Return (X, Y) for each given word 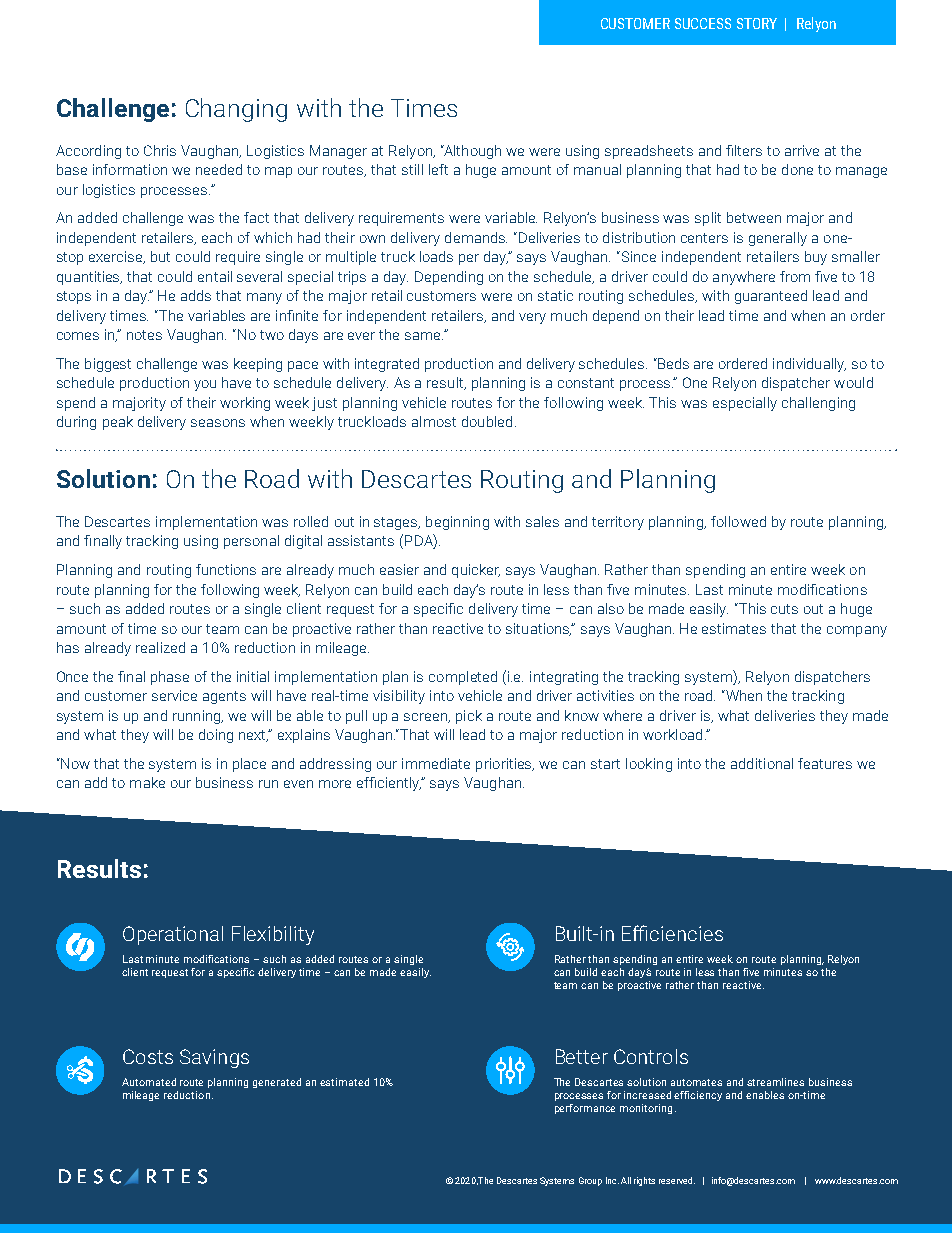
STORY (757, 23)
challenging (818, 404)
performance (585, 1109)
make (147, 782)
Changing (236, 110)
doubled (487, 421)
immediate (436, 763)
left (438, 169)
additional (762, 763)
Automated (149, 1082)
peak (118, 423)
